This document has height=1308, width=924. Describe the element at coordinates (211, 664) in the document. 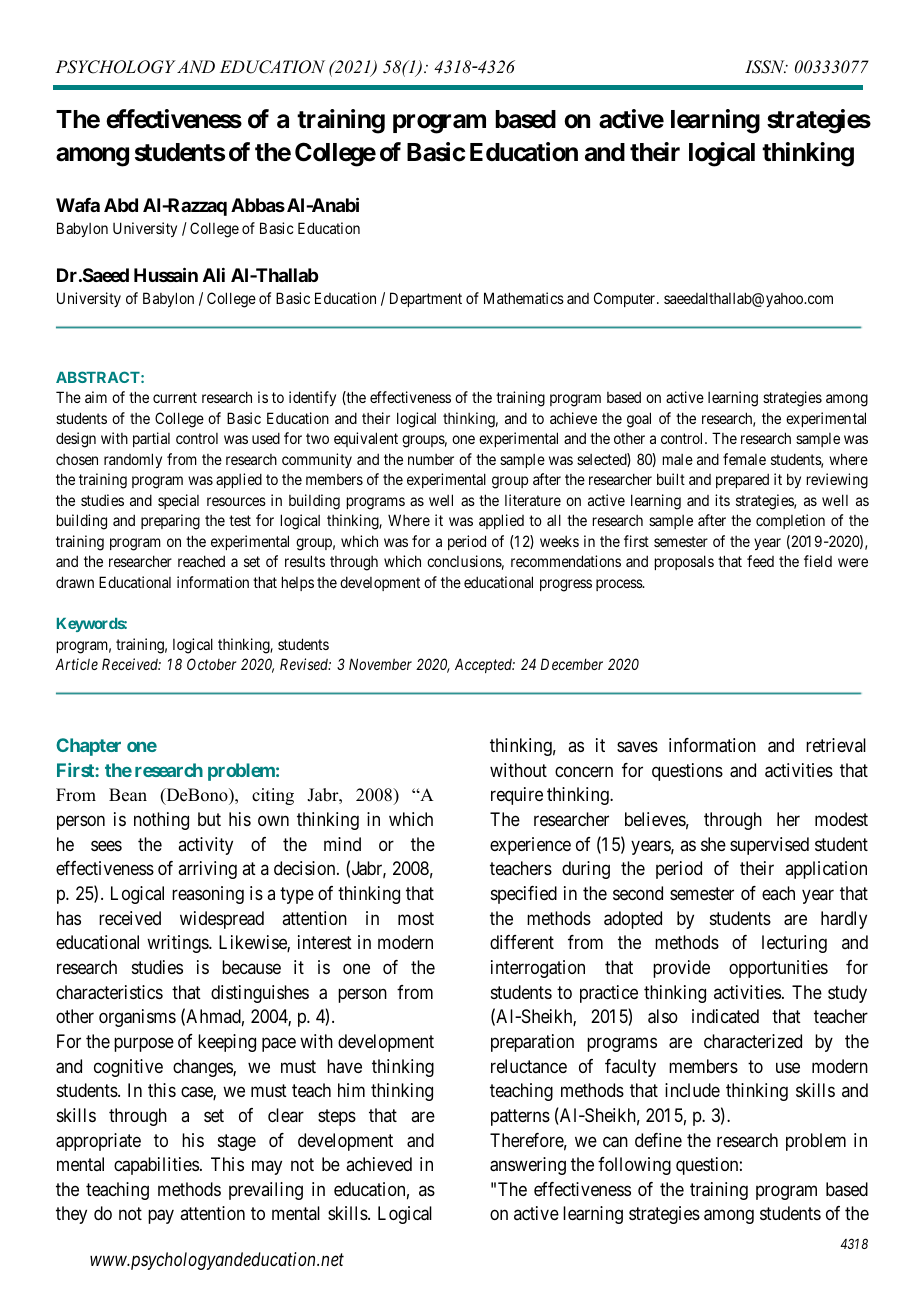

I see `October` at that location.
